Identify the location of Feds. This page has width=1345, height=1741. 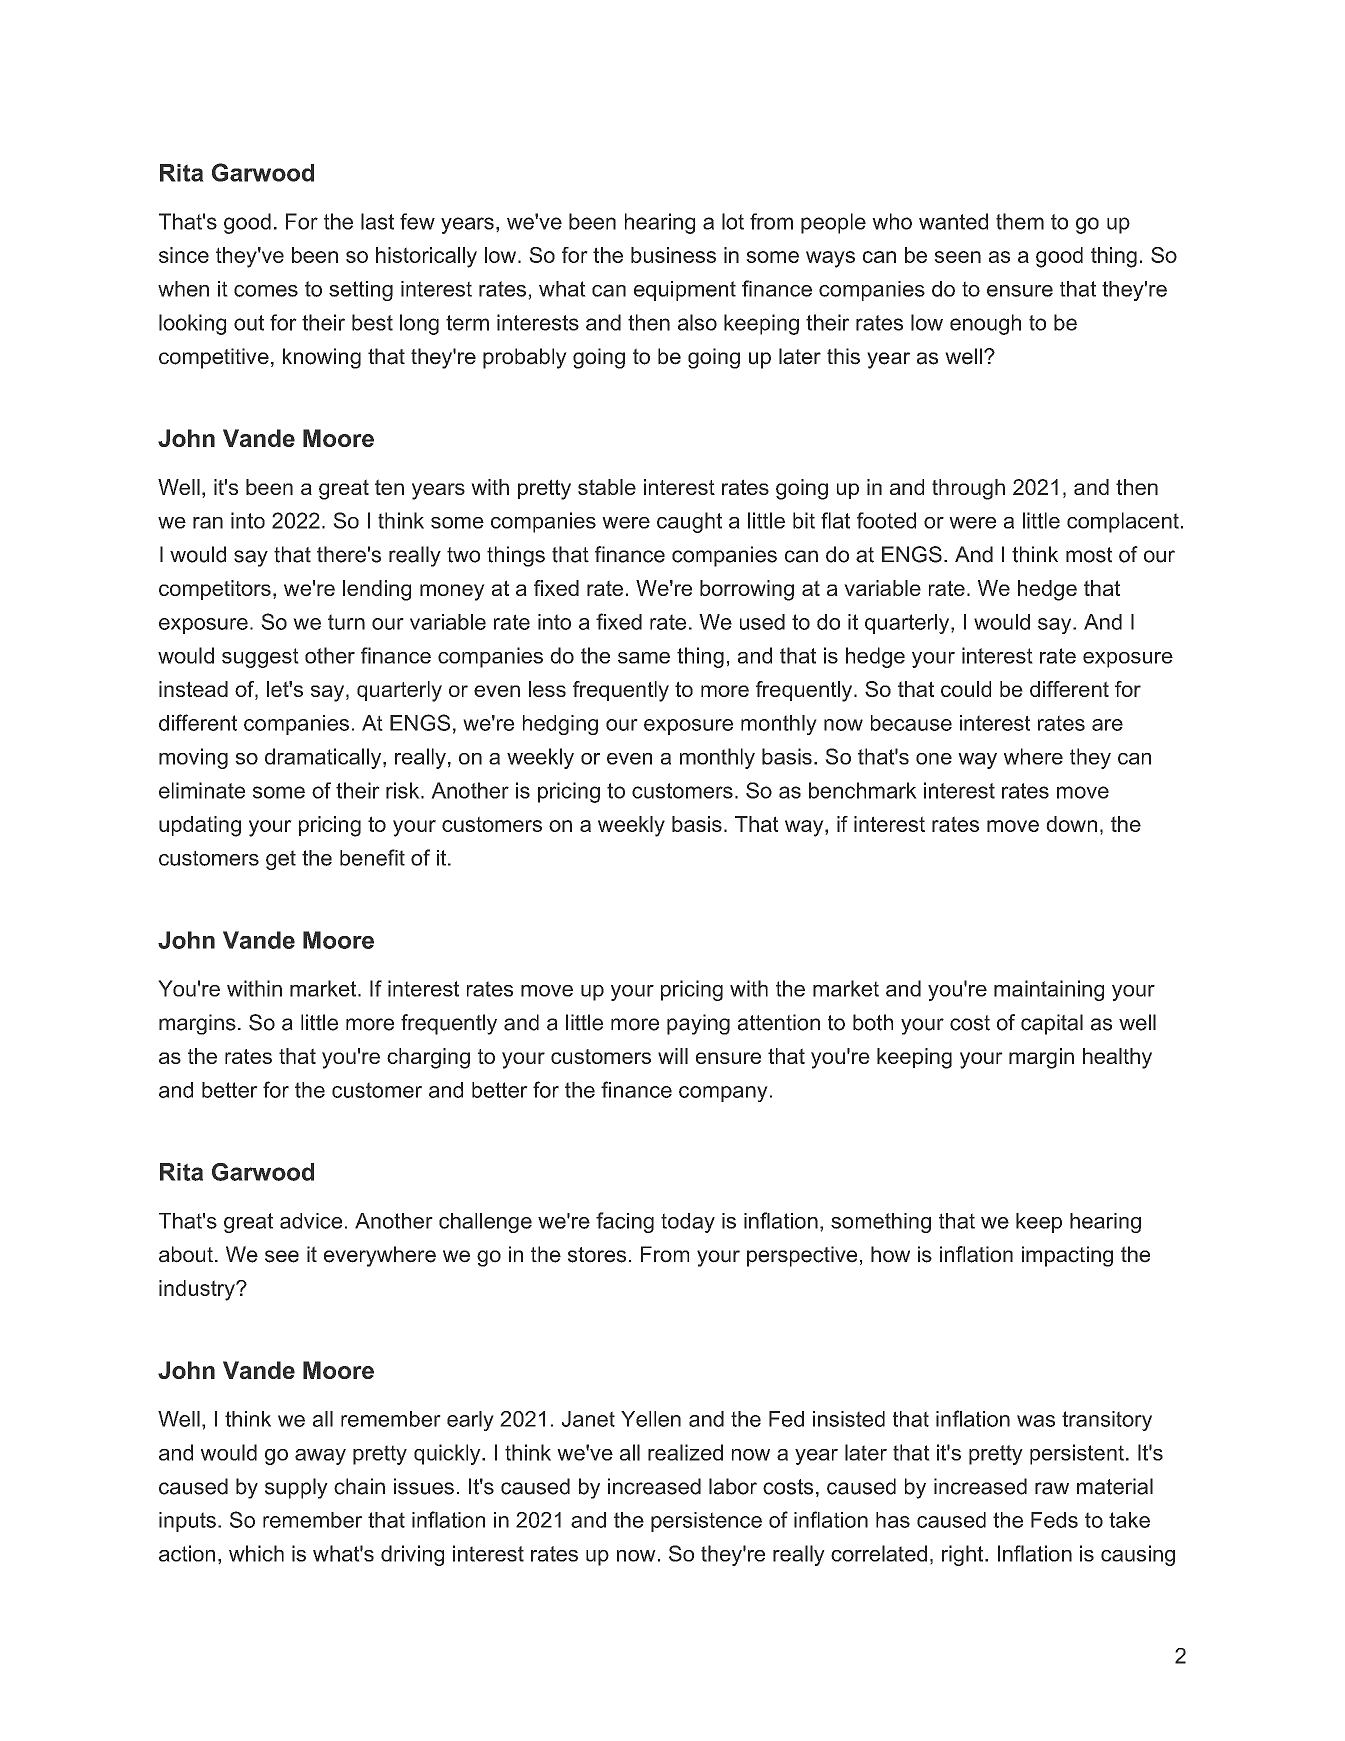
(1054, 1520).
